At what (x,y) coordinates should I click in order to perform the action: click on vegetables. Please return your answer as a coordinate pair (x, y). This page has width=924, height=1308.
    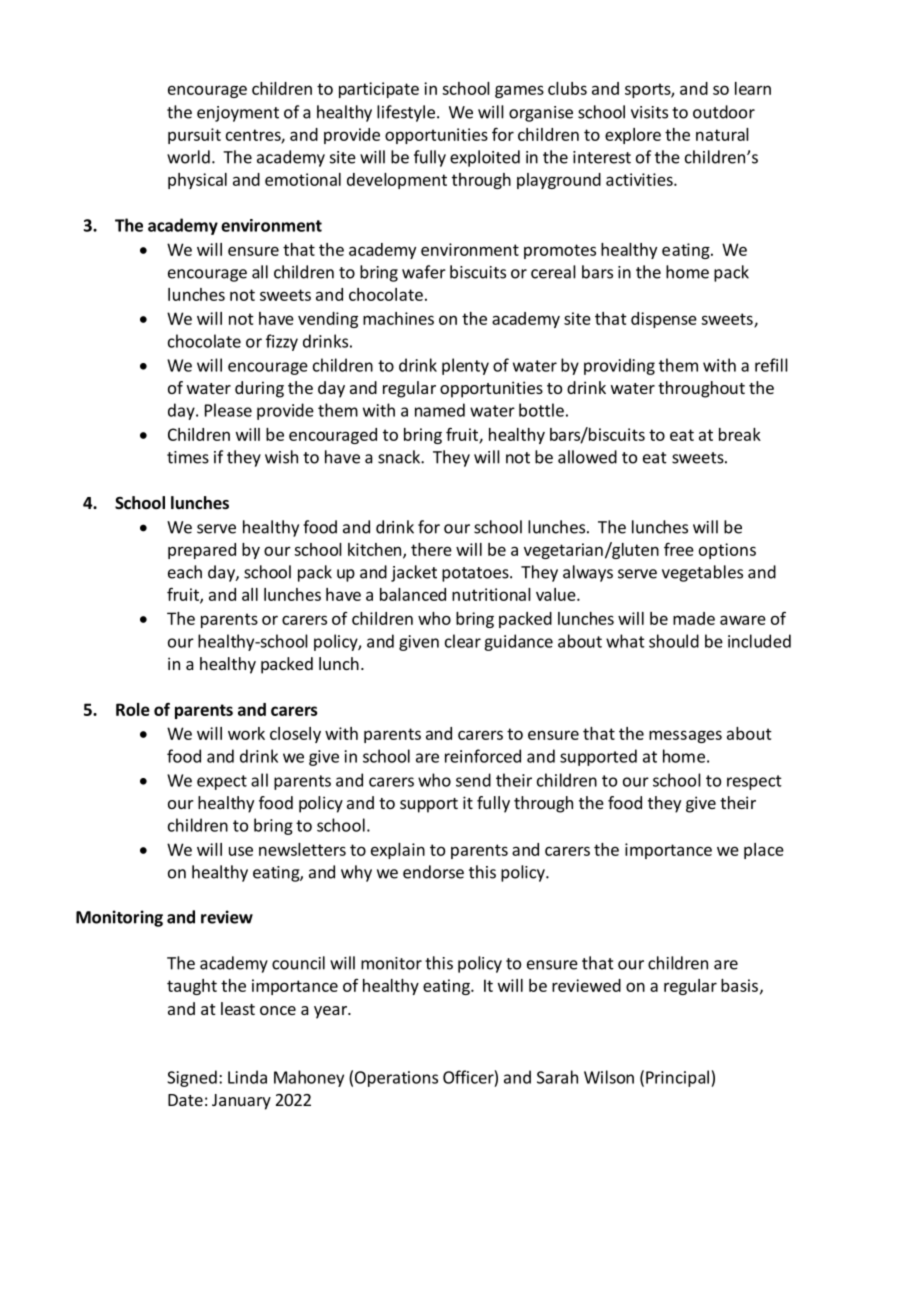
    Looking at the image, I should click on (702, 573).
